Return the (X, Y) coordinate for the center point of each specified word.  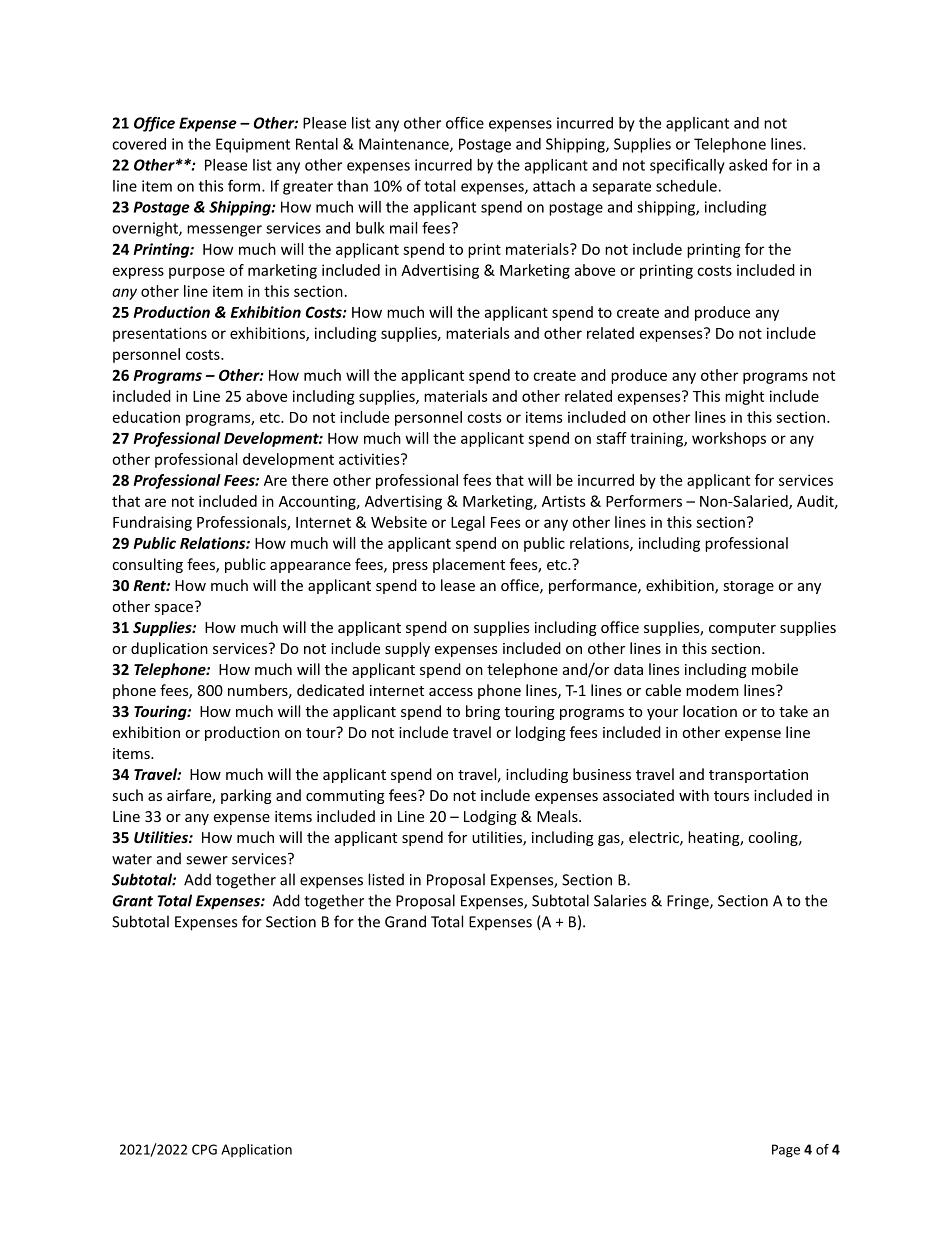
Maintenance (405, 145)
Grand (405, 921)
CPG (204, 1149)
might (744, 397)
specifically (687, 166)
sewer (207, 860)
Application (256, 1151)
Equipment (253, 145)
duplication (169, 649)
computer (742, 629)
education (146, 417)
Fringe (689, 902)
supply (407, 649)
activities (370, 459)
